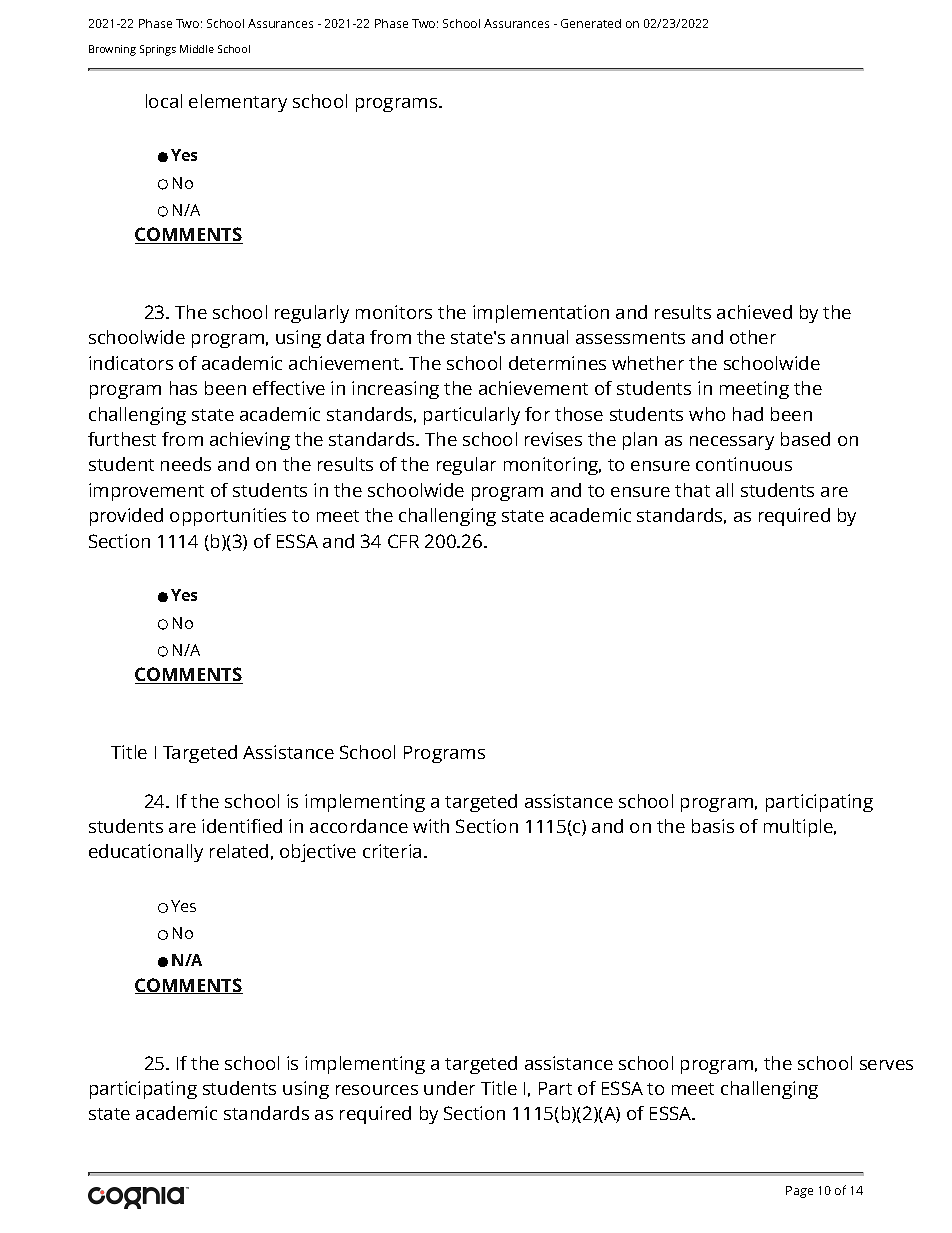 This image has width=952, height=1233. What do you see at coordinates (537, 414) in the image?
I see `for` at bounding box center [537, 414].
